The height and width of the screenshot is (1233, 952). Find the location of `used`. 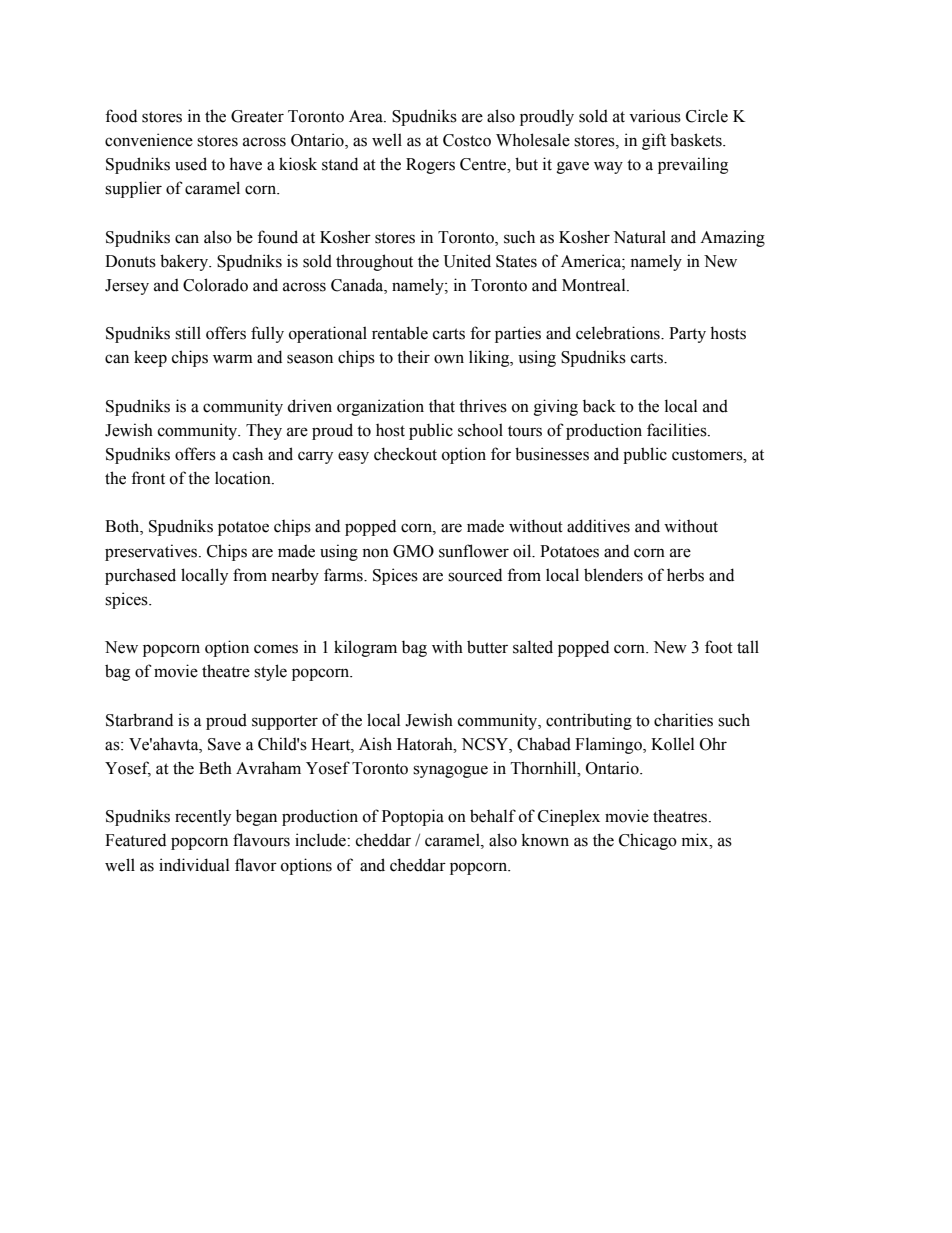

used is located at coordinates (191, 164).
